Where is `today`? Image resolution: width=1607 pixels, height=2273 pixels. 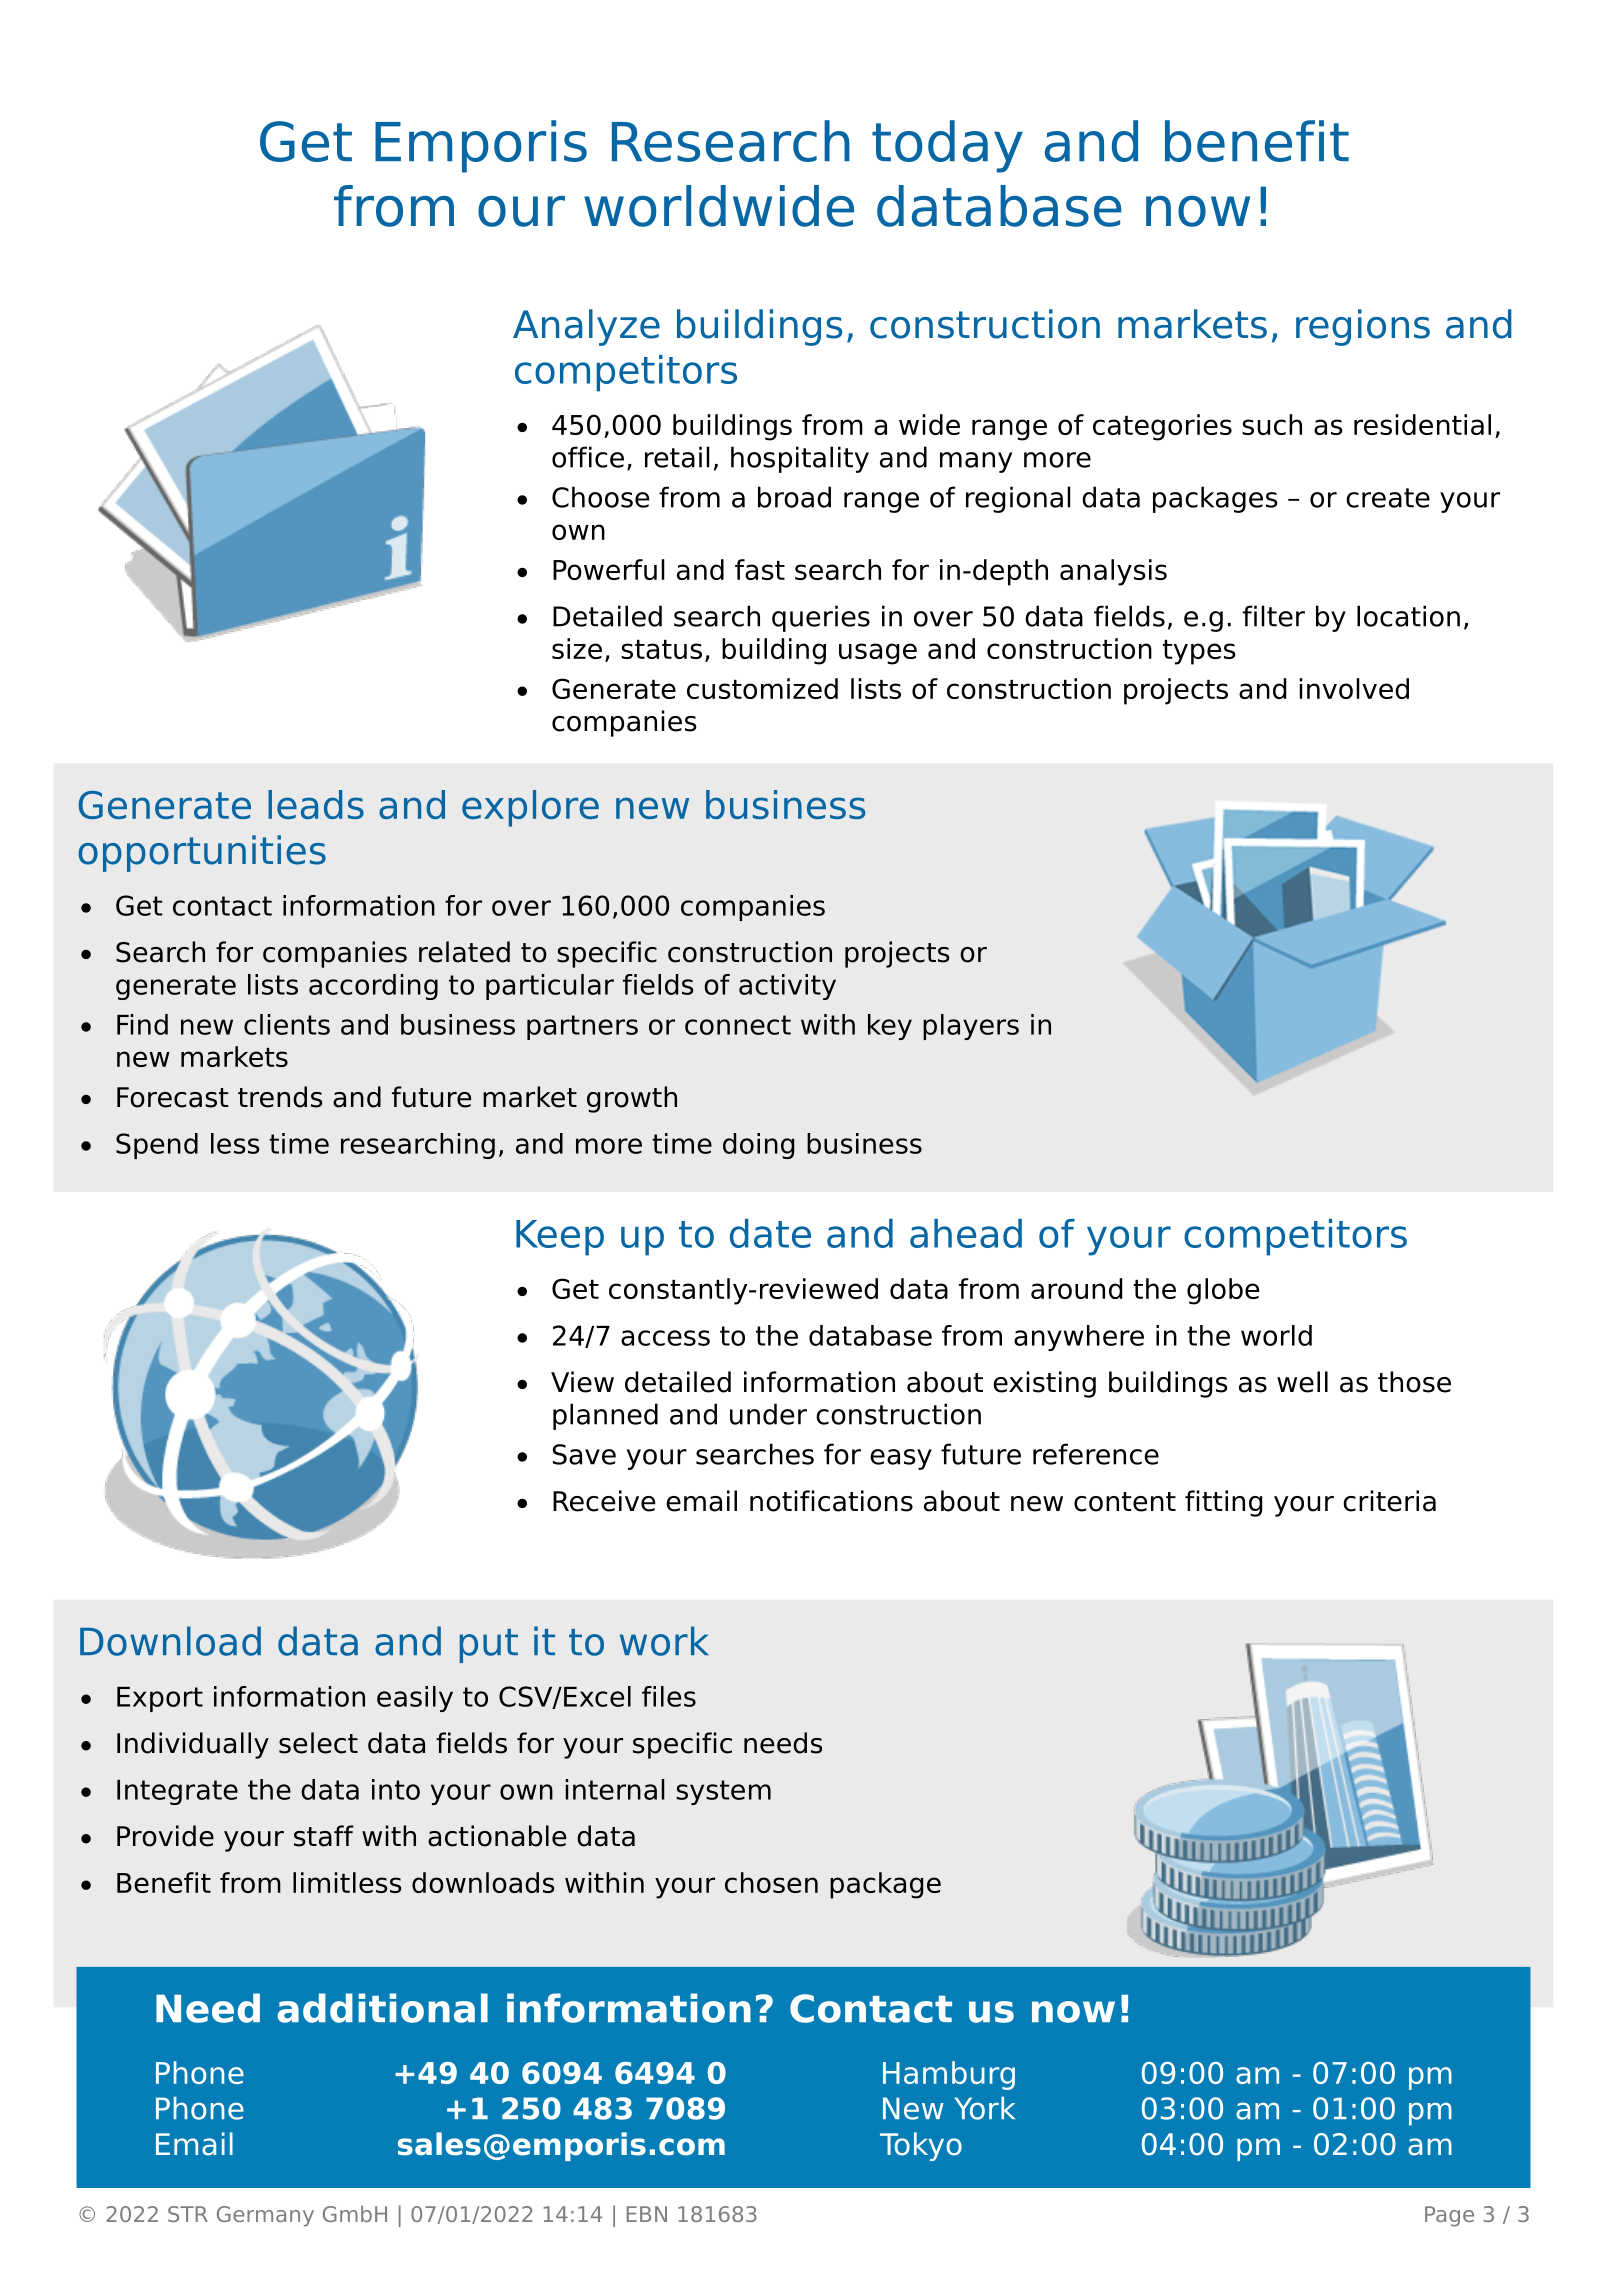 today is located at coordinates (947, 146).
